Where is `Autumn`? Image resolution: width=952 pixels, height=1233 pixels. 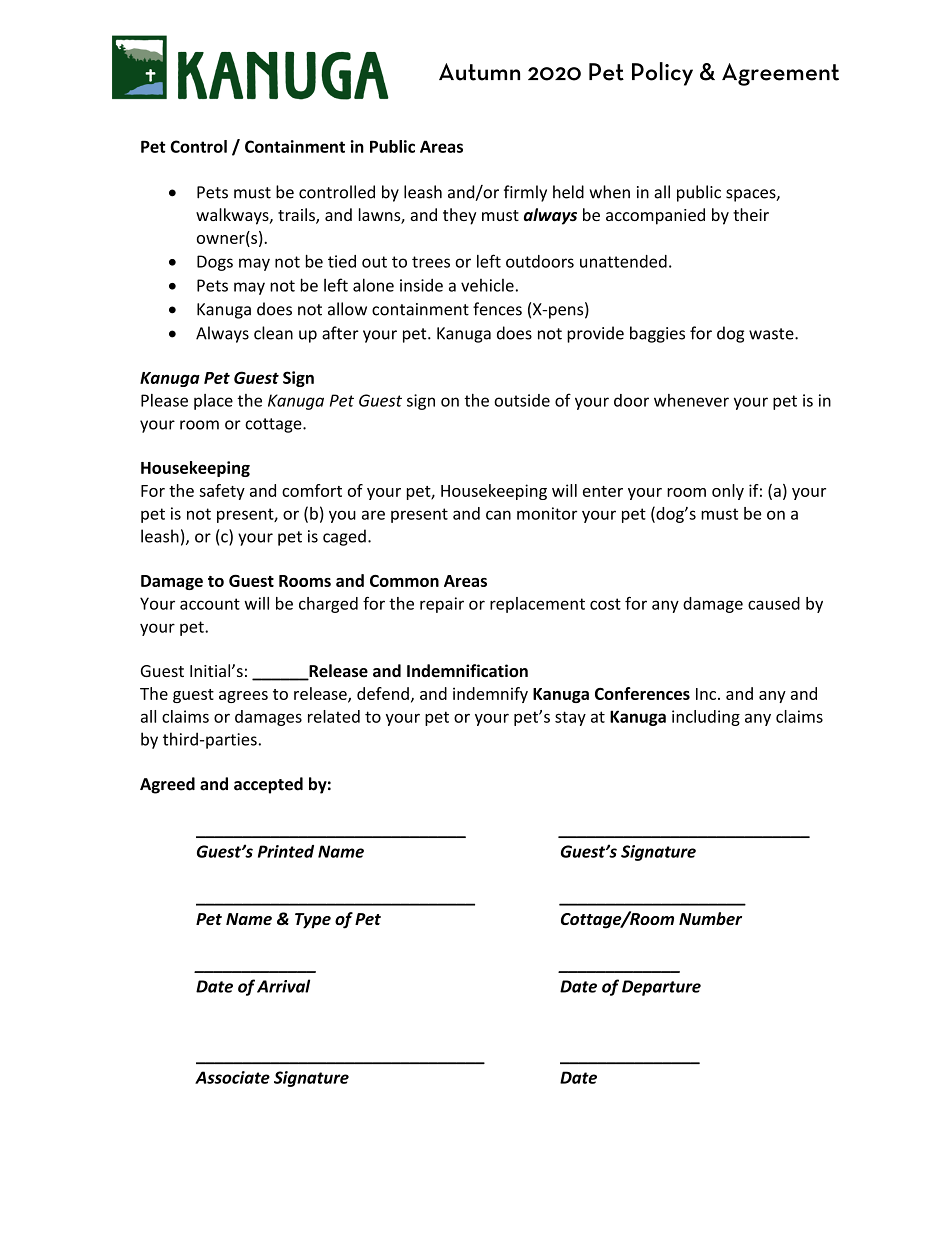
Autumn is located at coordinates (479, 72).
